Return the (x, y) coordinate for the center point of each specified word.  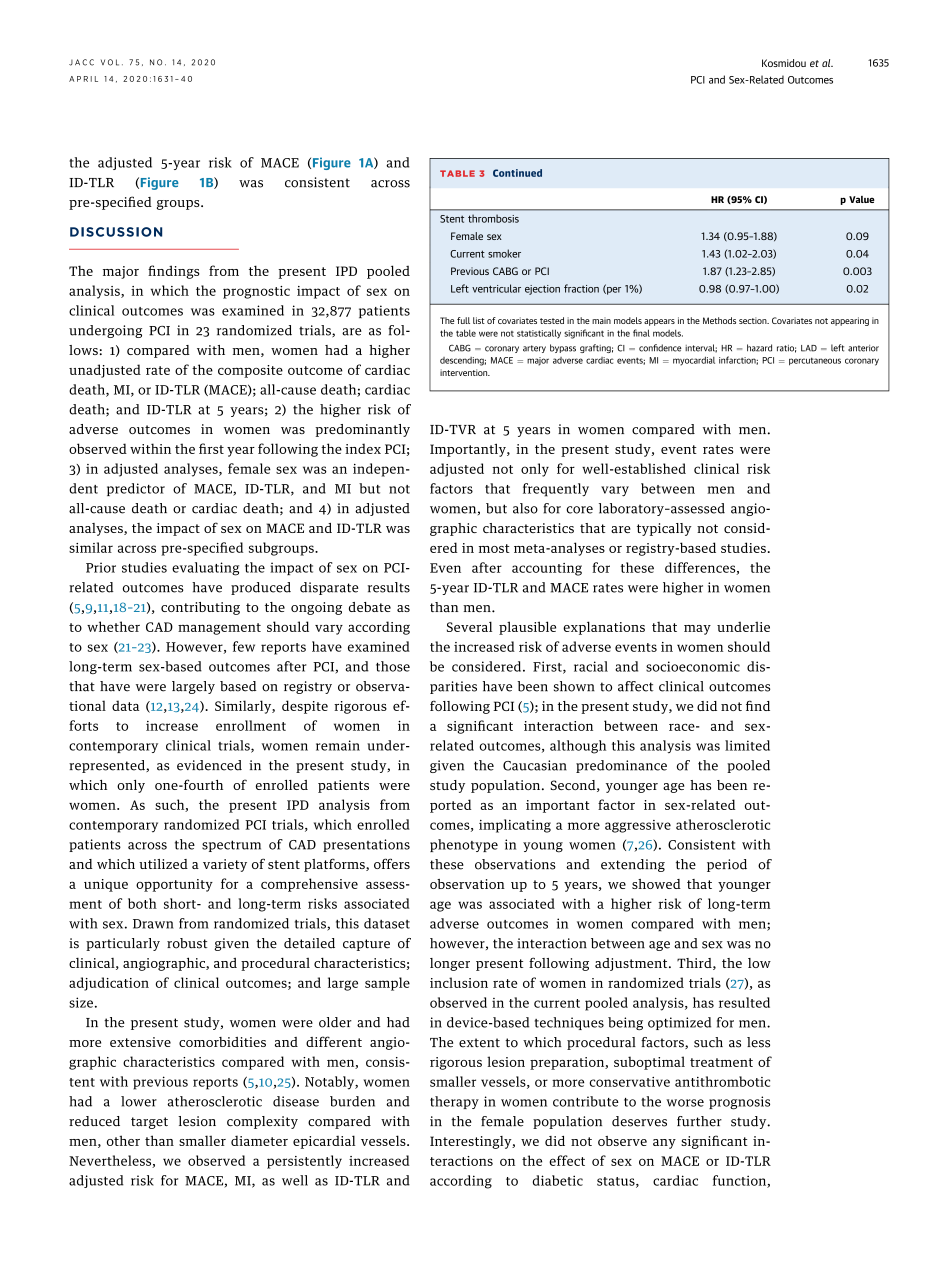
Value (862, 199)
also (525, 508)
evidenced (209, 765)
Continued (517, 173)
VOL (110, 62)
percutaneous (815, 361)
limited (747, 745)
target (149, 1123)
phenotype (464, 845)
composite (250, 371)
